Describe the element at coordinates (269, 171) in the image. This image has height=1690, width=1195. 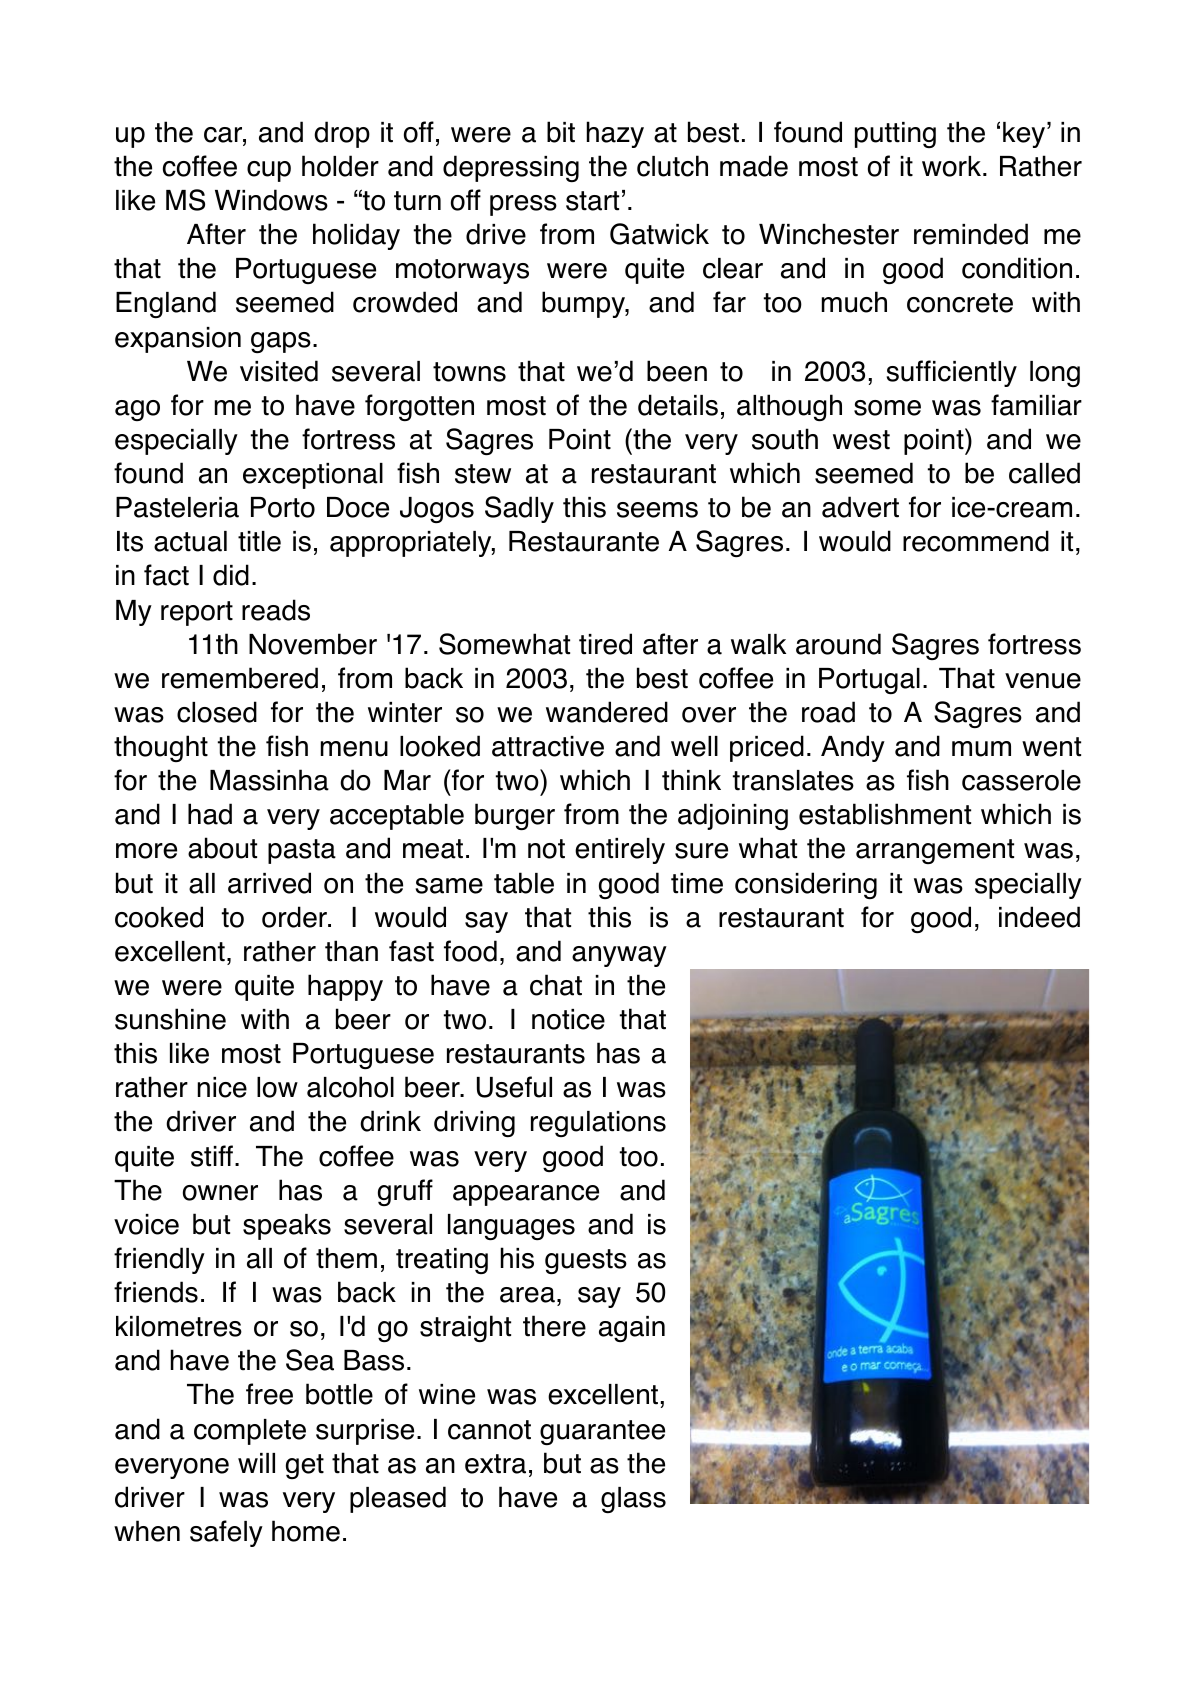
I see `cup` at that location.
